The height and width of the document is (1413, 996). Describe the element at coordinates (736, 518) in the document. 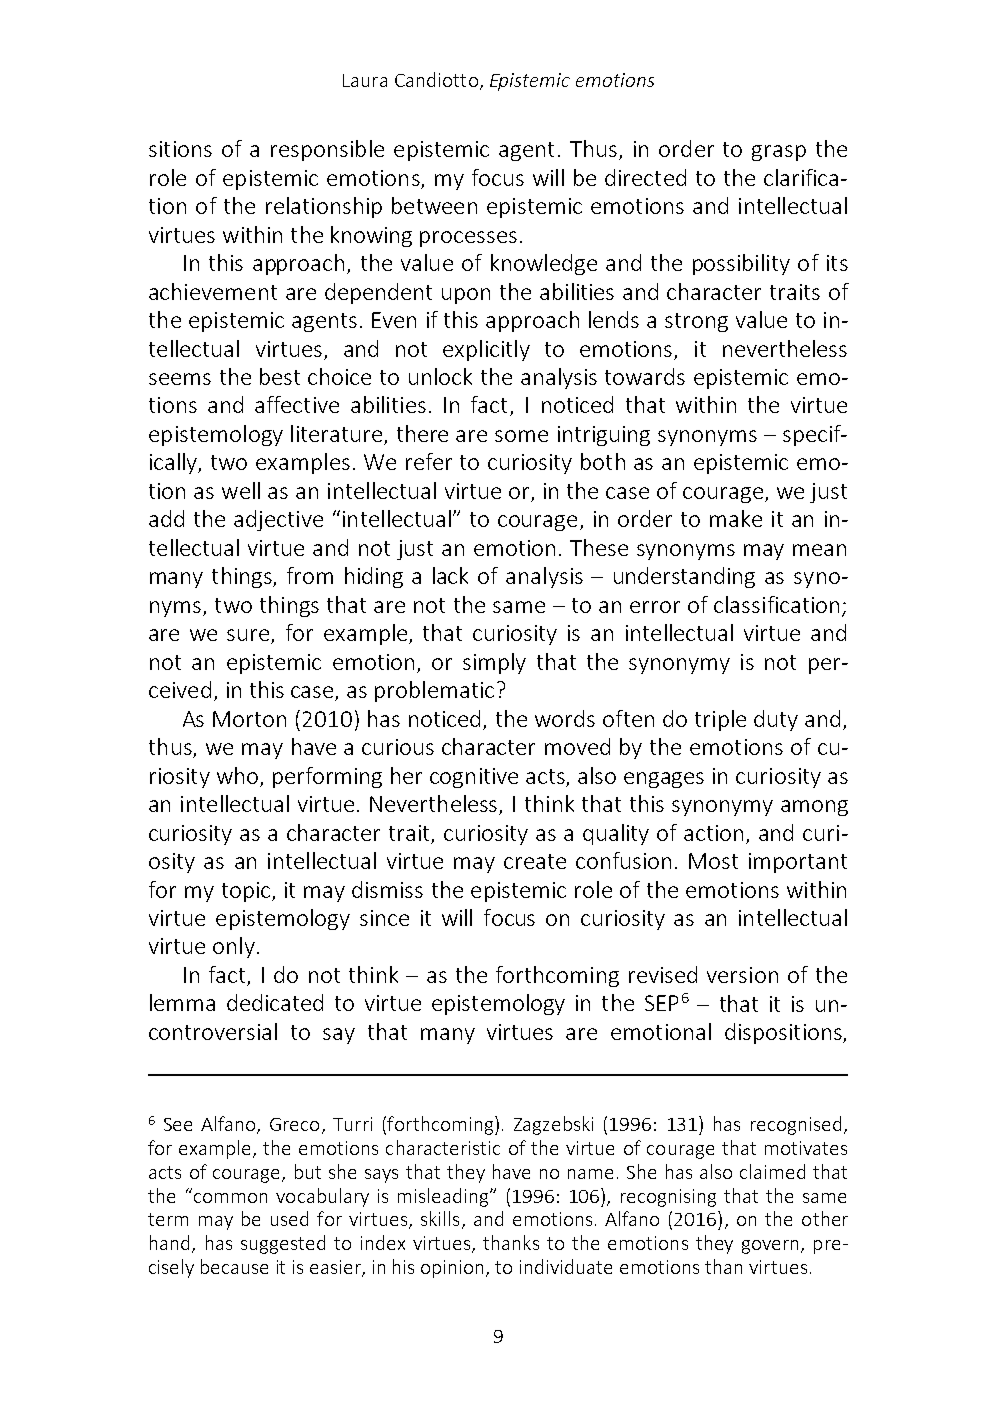

I see `make` at that location.
